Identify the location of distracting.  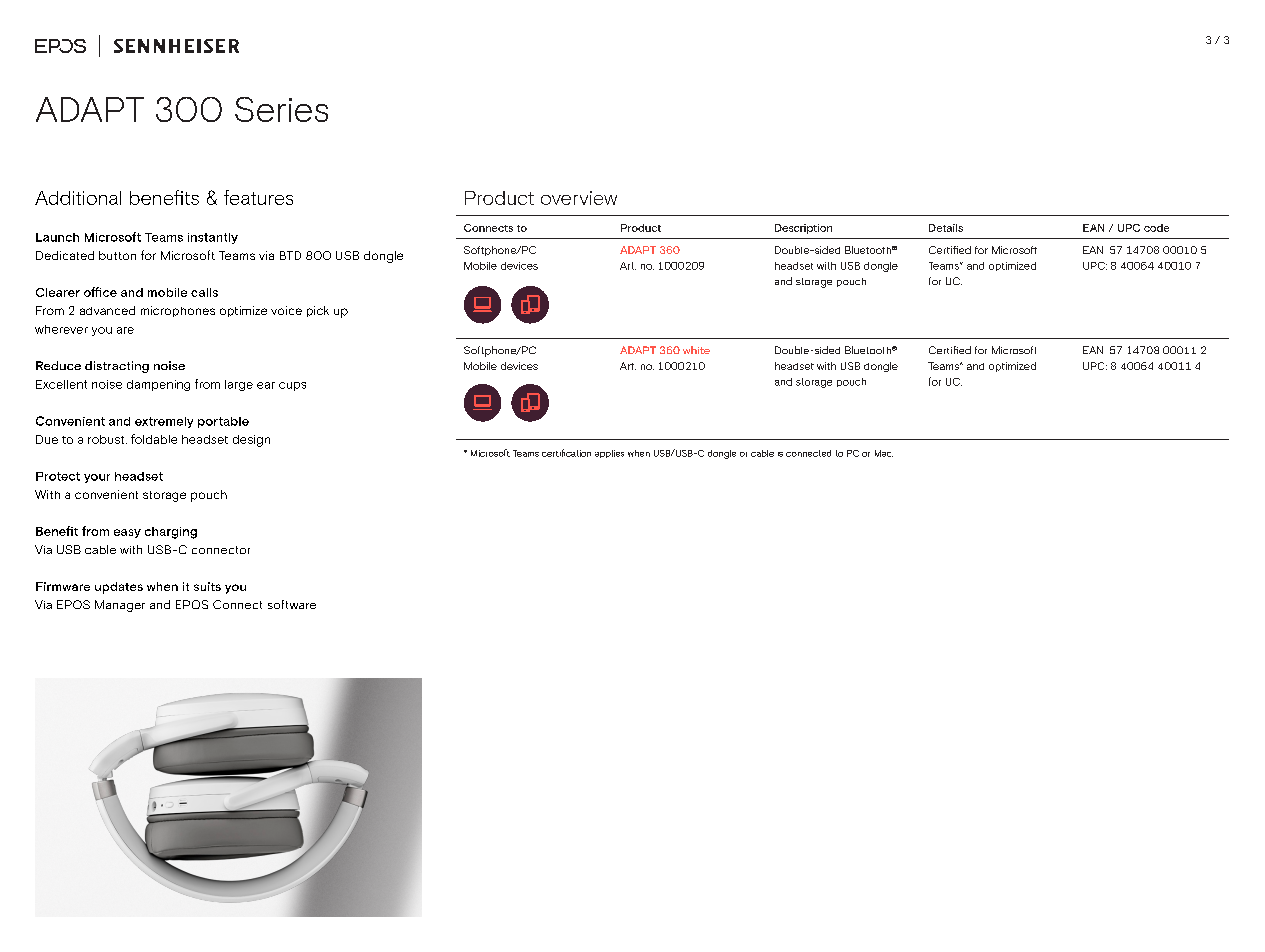
(117, 367).
